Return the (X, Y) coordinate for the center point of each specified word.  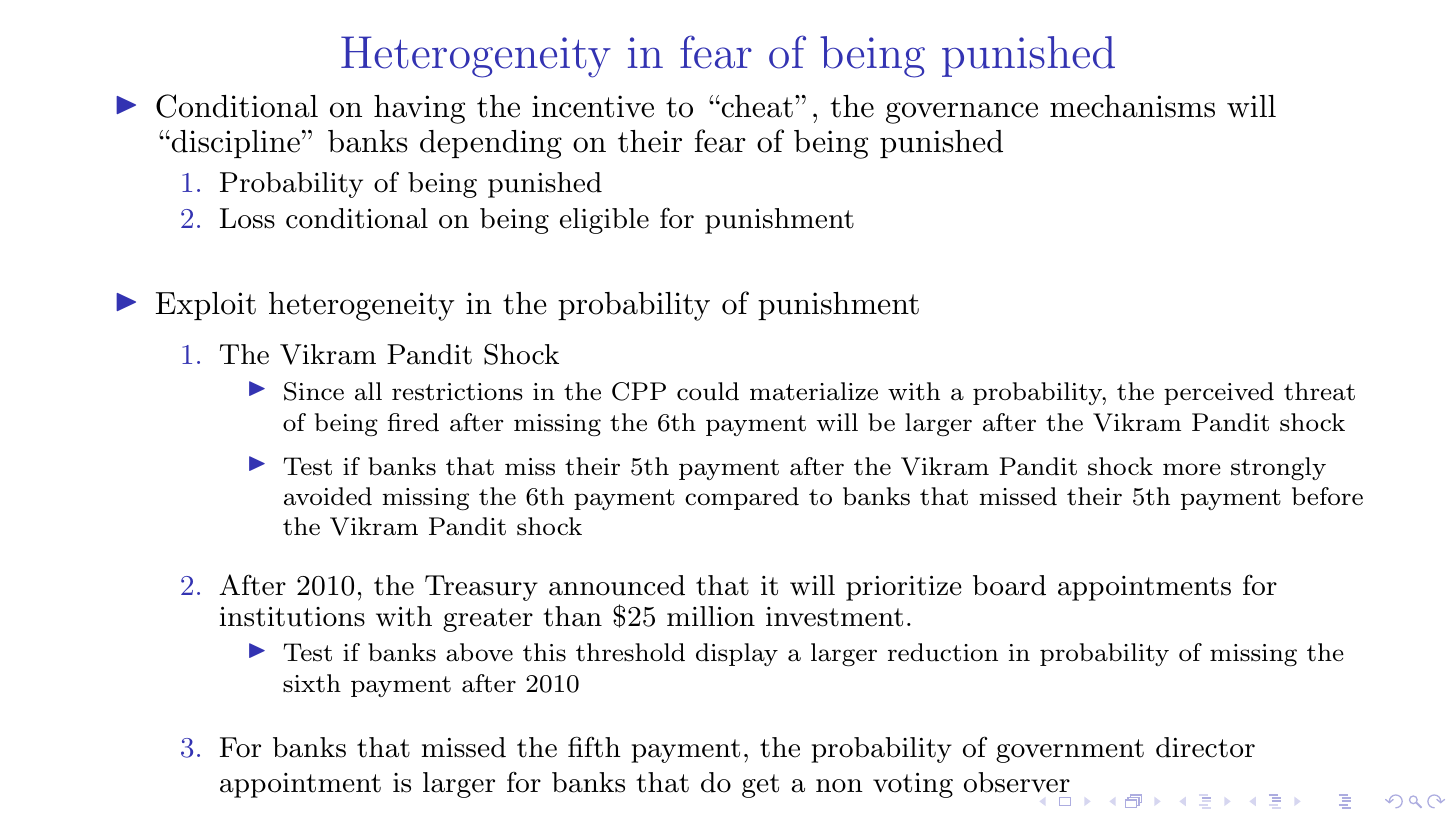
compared (742, 498)
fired (413, 422)
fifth (594, 747)
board (1009, 585)
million (711, 616)
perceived (1219, 393)
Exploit (206, 306)
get (760, 786)
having (419, 109)
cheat (756, 106)
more (1192, 469)
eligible (604, 221)
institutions (292, 617)
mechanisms (1132, 106)
